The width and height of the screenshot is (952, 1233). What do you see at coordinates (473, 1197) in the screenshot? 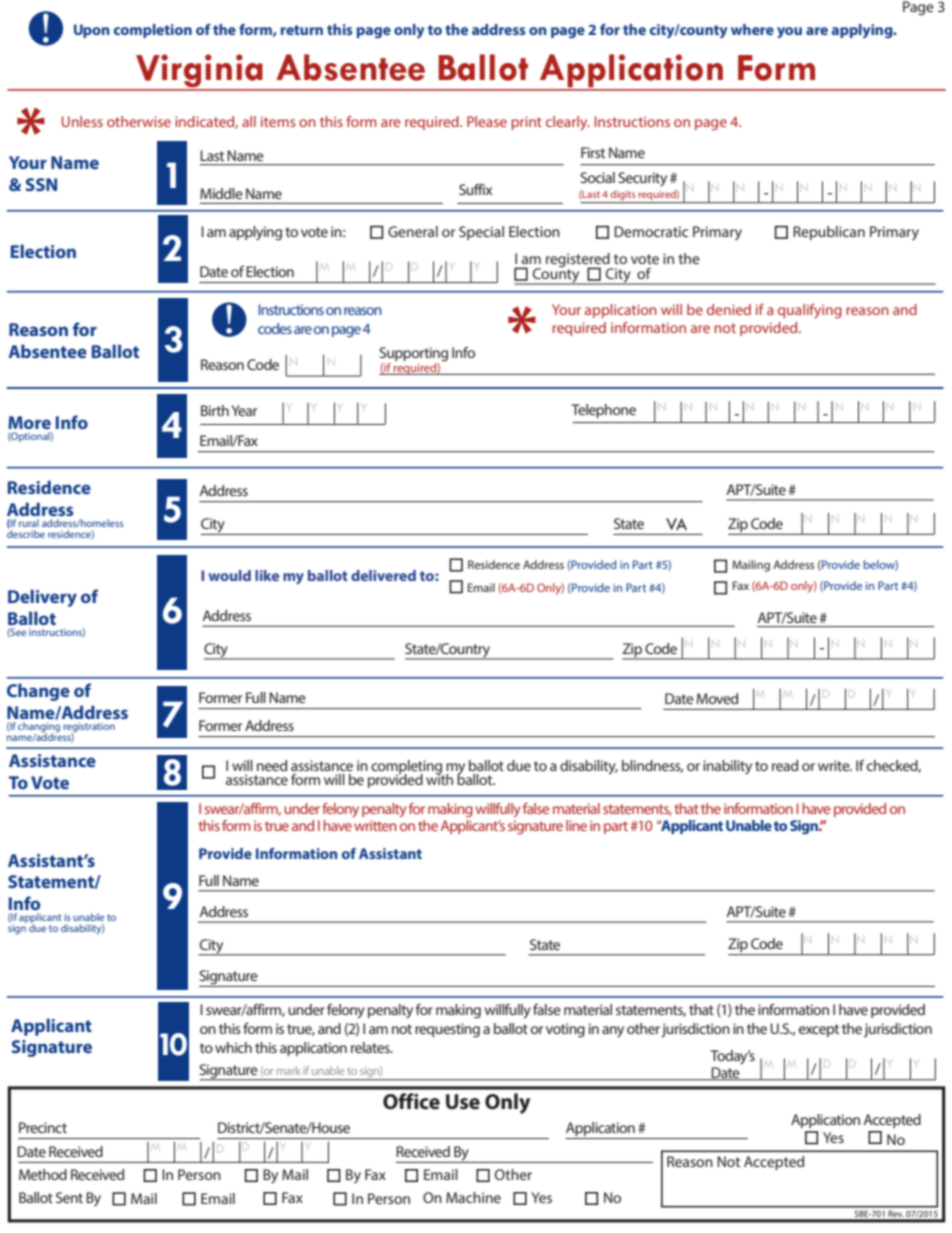
I see `Machine` at bounding box center [473, 1197].
